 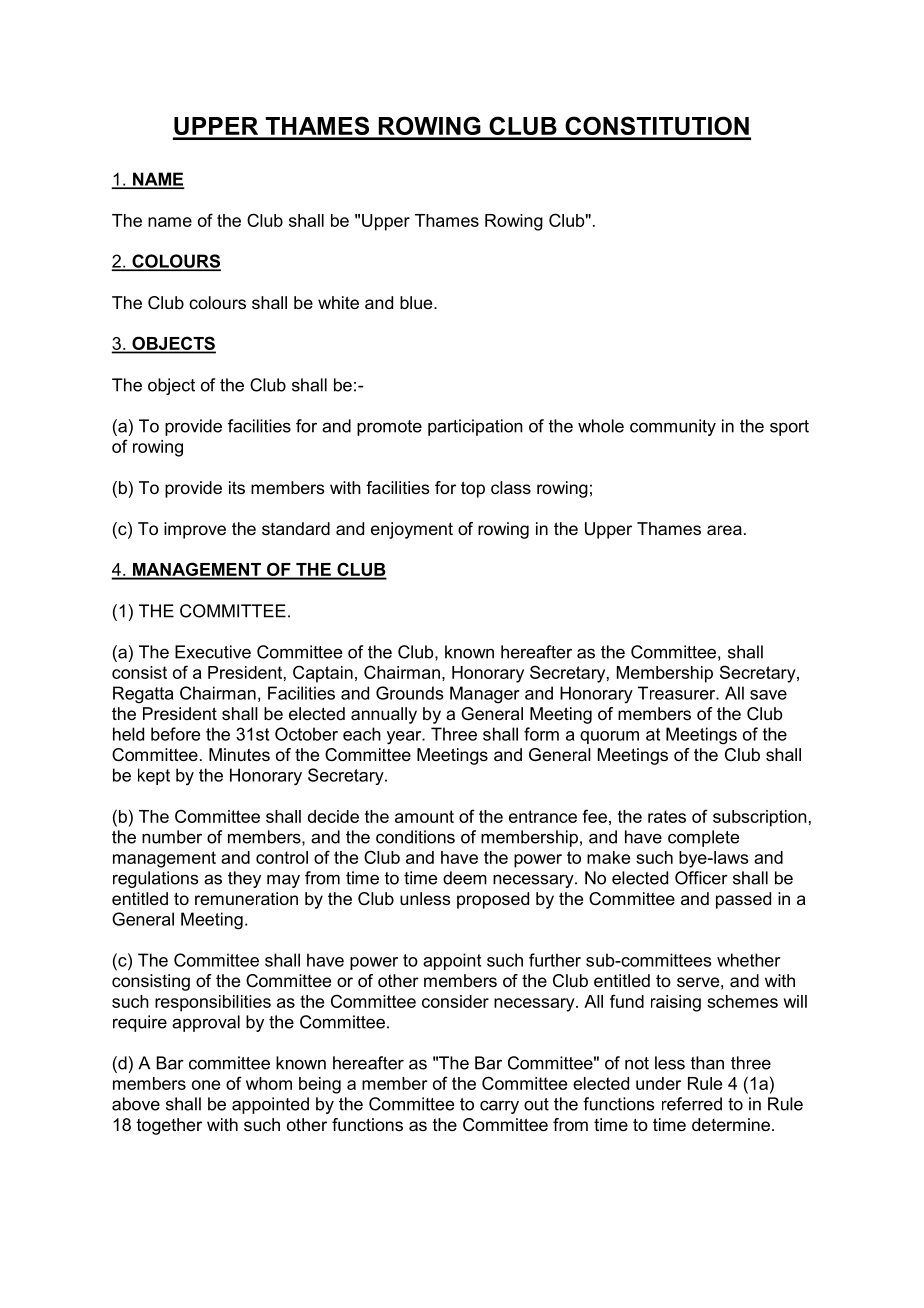 What do you see at coordinates (338, 302) in the image?
I see `white` at bounding box center [338, 302].
